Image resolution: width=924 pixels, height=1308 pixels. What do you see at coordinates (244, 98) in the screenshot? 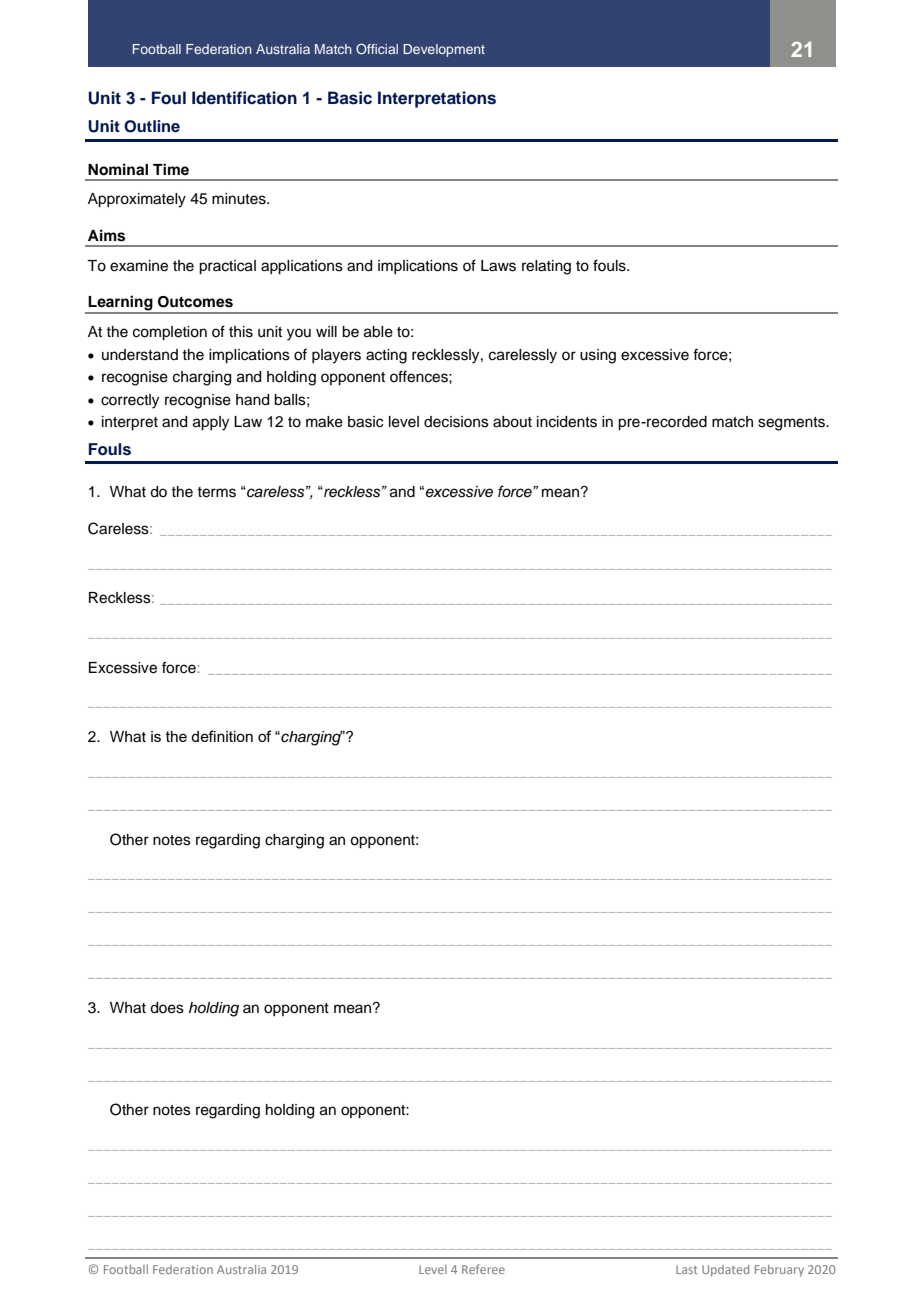
I see `Identification` at bounding box center [244, 98].
